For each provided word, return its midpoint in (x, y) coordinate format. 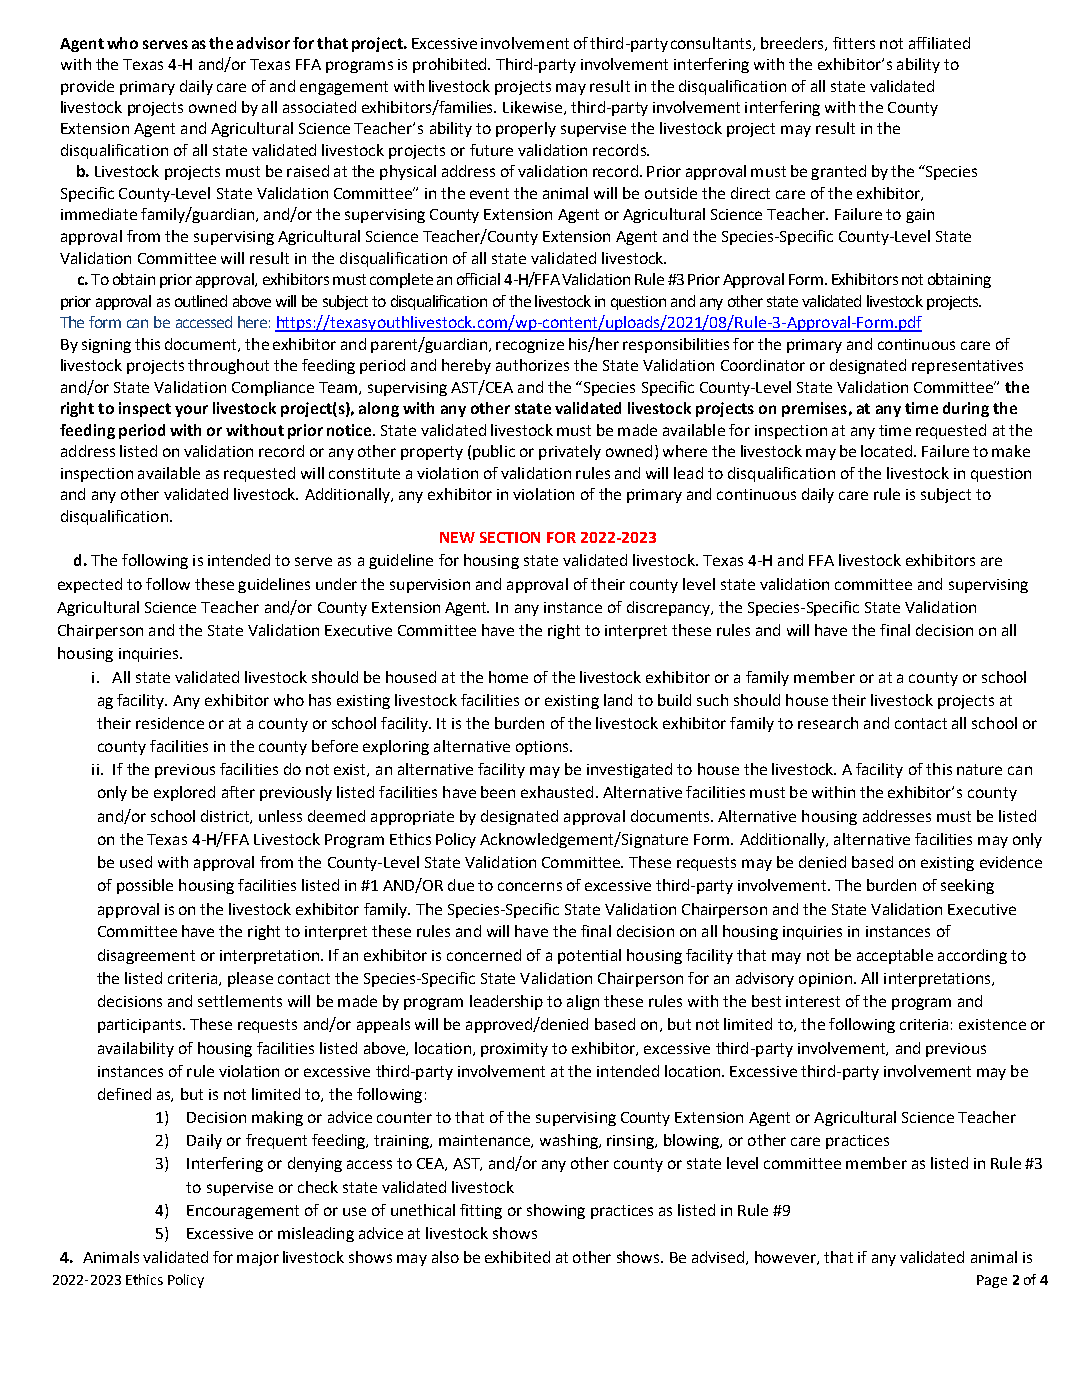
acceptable (895, 956)
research (828, 723)
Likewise (532, 107)
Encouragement (243, 1212)
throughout (228, 366)
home (508, 677)
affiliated (939, 43)
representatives (967, 367)
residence (170, 723)
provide (87, 87)
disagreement (146, 956)
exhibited (517, 1257)
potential (589, 956)
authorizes (532, 365)
